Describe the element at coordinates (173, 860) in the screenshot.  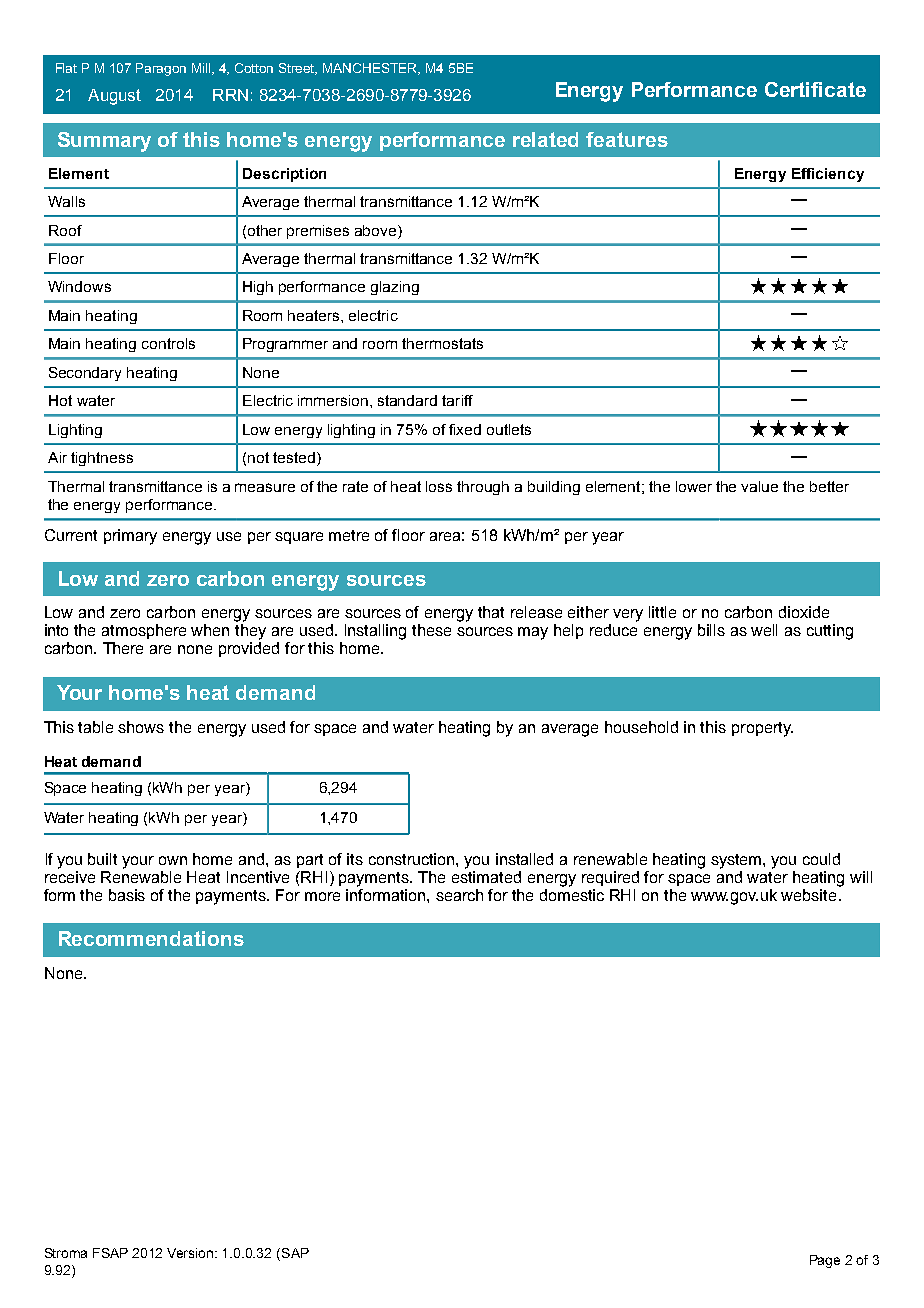
I see `own` at that location.
